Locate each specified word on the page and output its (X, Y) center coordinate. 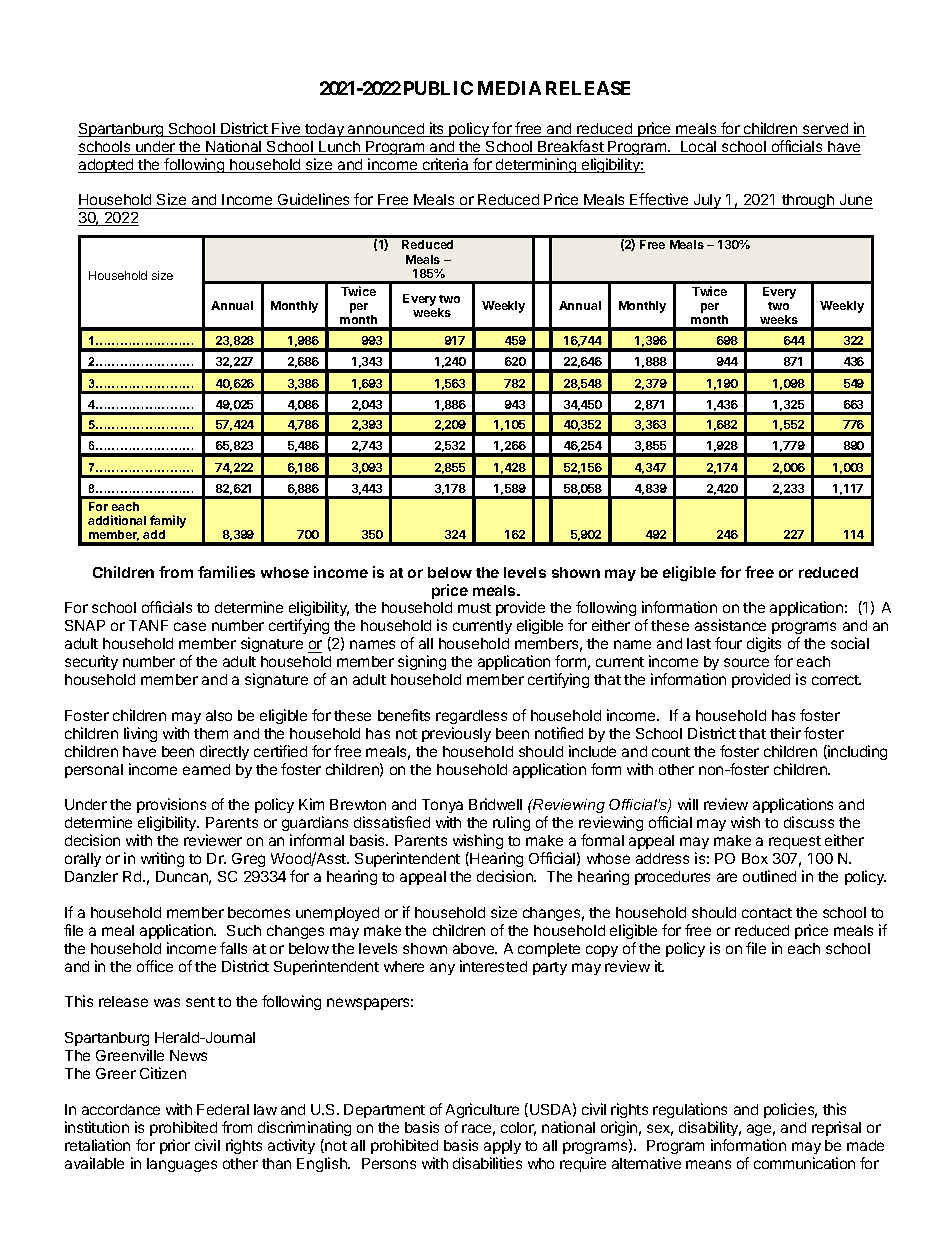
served (825, 130)
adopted (107, 166)
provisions (171, 807)
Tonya (442, 808)
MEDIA (509, 88)
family (168, 521)
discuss (809, 822)
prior (175, 1146)
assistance (730, 625)
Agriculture (482, 1110)
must (474, 608)
